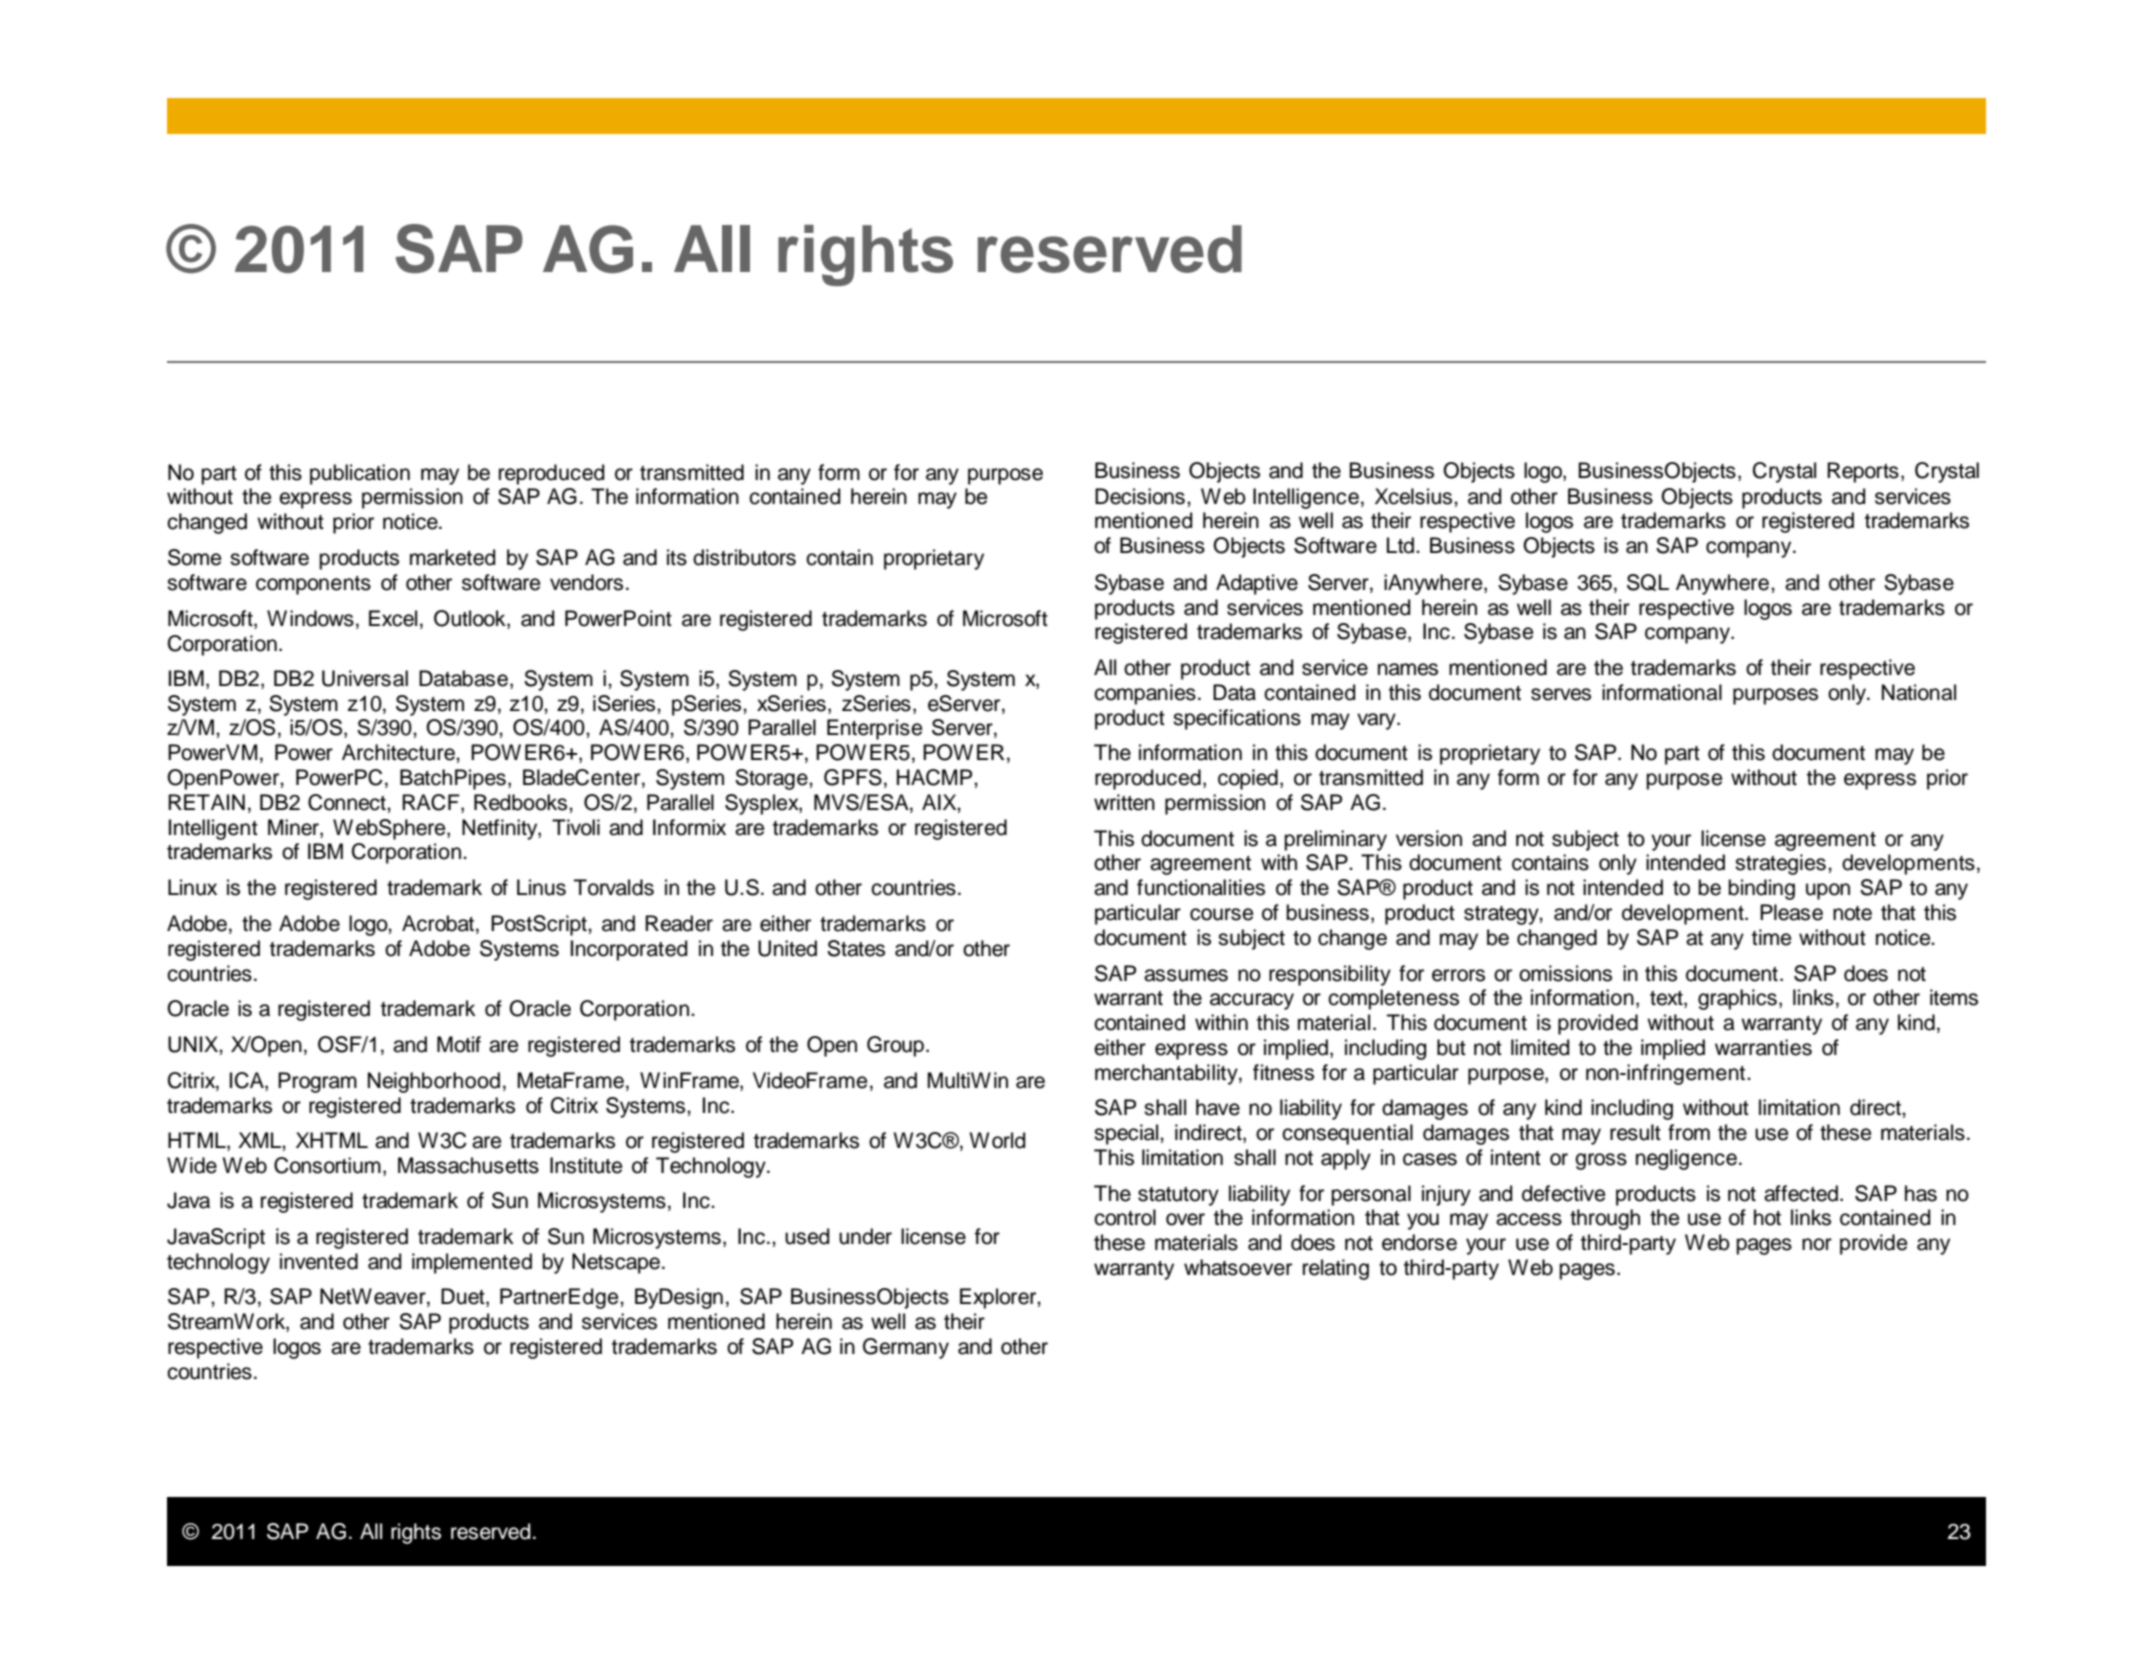 The height and width of the document is (1664, 2153). What do you see at coordinates (464, 1297) in the document?
I see `Duet` at bounding box center [464, 1297].
